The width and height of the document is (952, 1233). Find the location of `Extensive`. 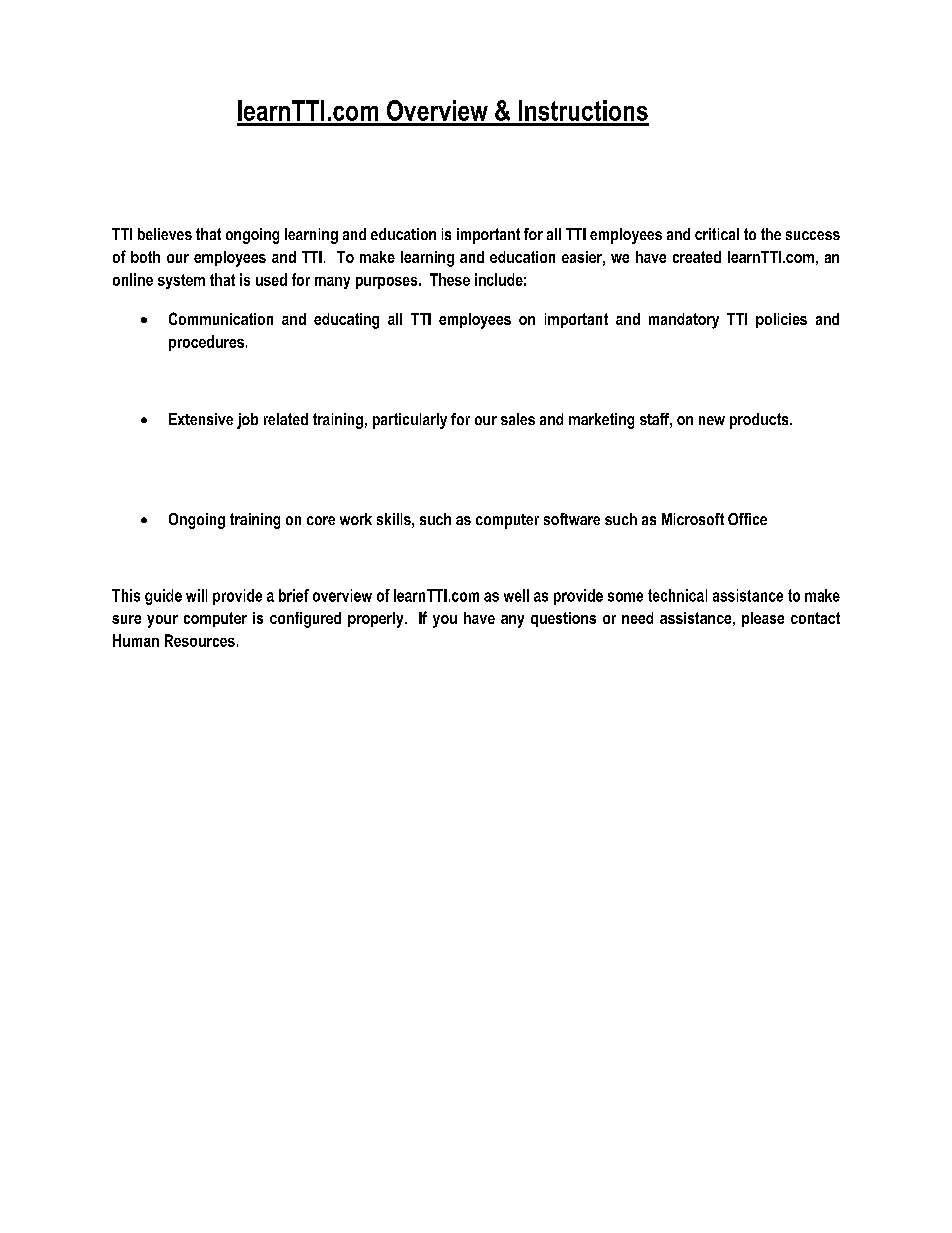

Extensive is located at coordinates (201, 419).
